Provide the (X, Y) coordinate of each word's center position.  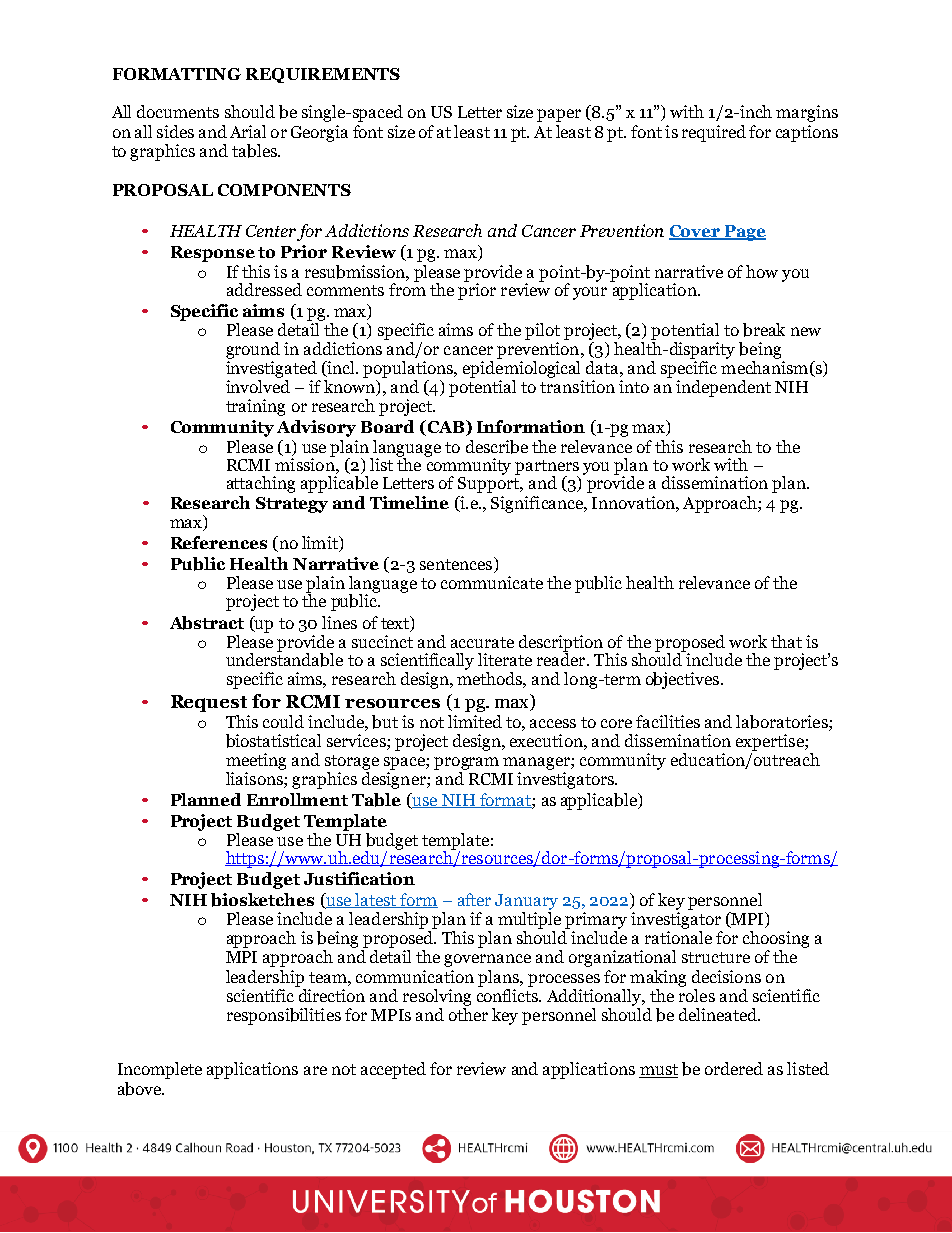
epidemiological (521, 369)
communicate (492, 582)
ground (253, 350)
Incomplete (160, 1070)
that (786, 641)
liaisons (255, 778)
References (219, 542)
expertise (771, 742)
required (714, 133)
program (466, 763)
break (764, 330)
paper (559, 115)
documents (178, 111)
